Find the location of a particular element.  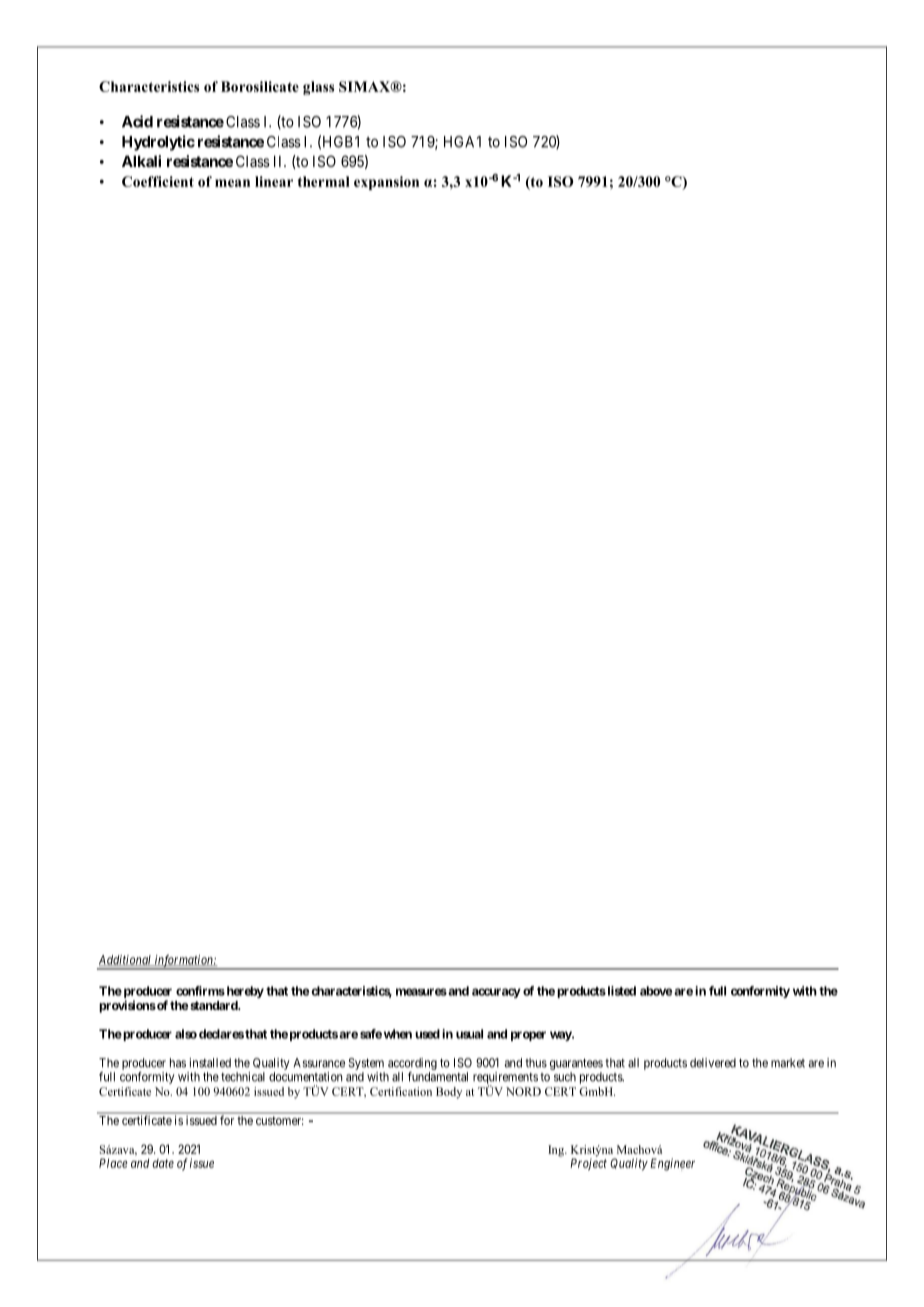

linear is located at coordinates (274, 181).
